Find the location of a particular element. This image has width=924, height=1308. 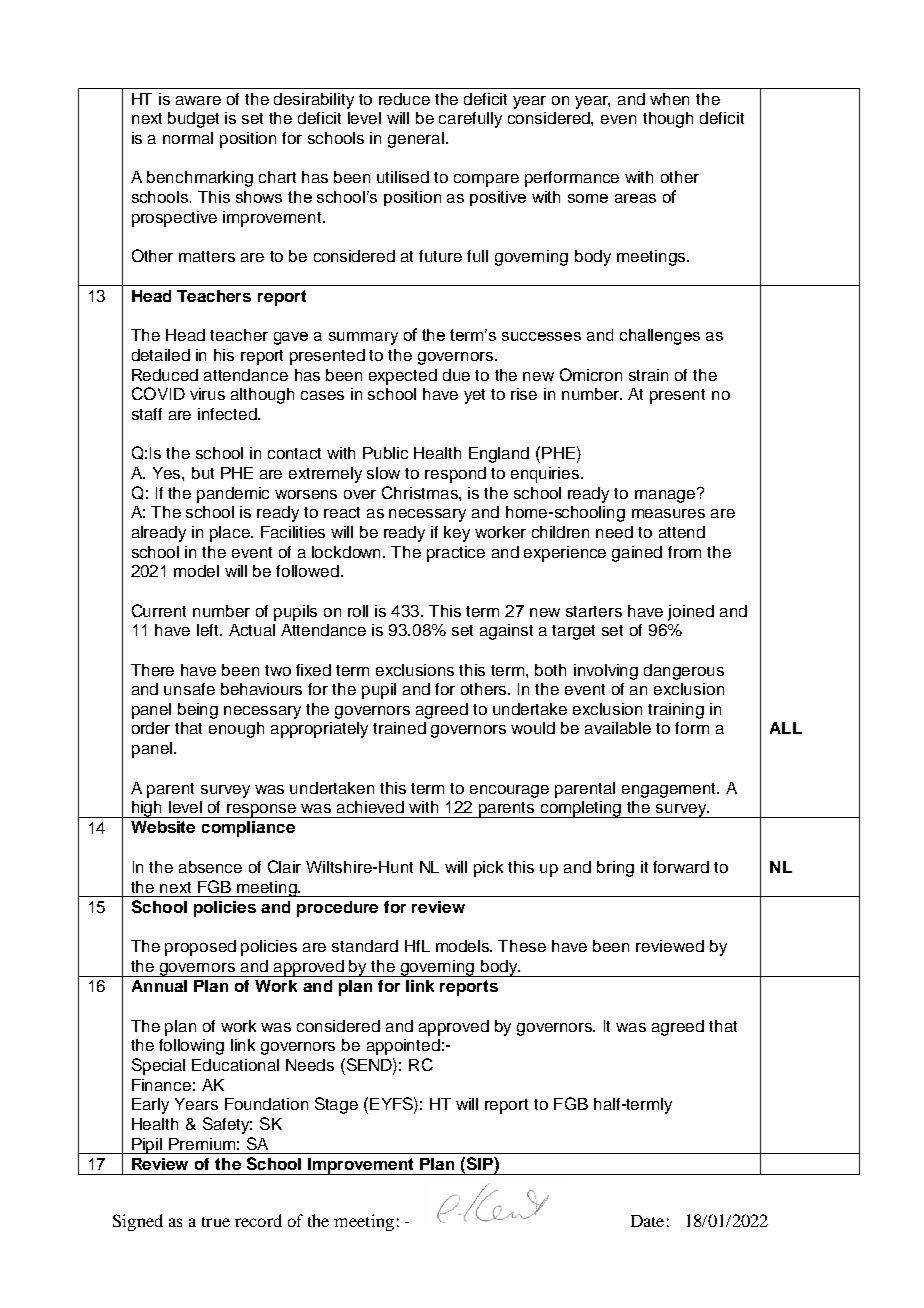

trained is located at coordinates (399, 728).
